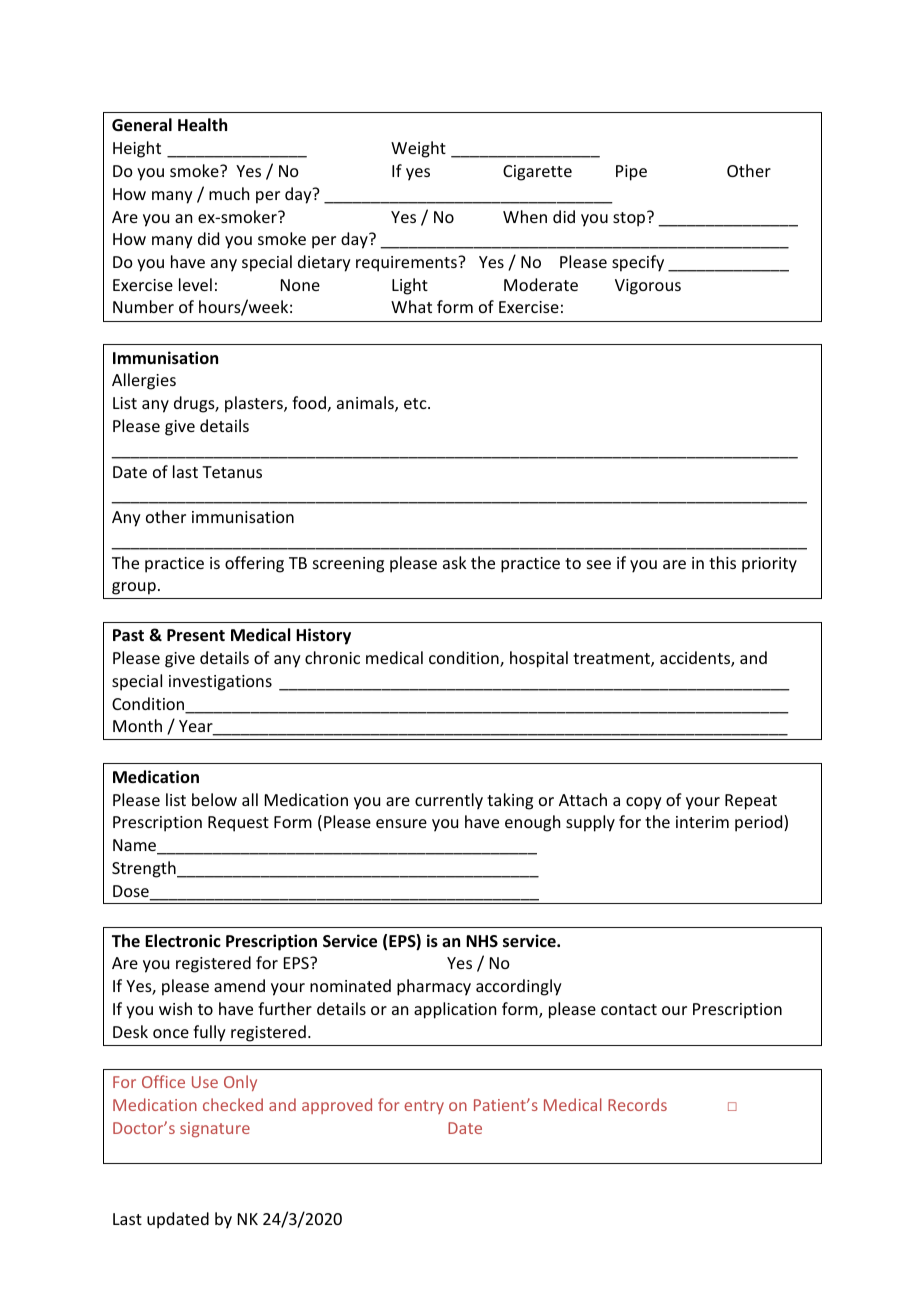 This screenshot has width=924, height=1308. I want to click on Present, so click(196, 635).
